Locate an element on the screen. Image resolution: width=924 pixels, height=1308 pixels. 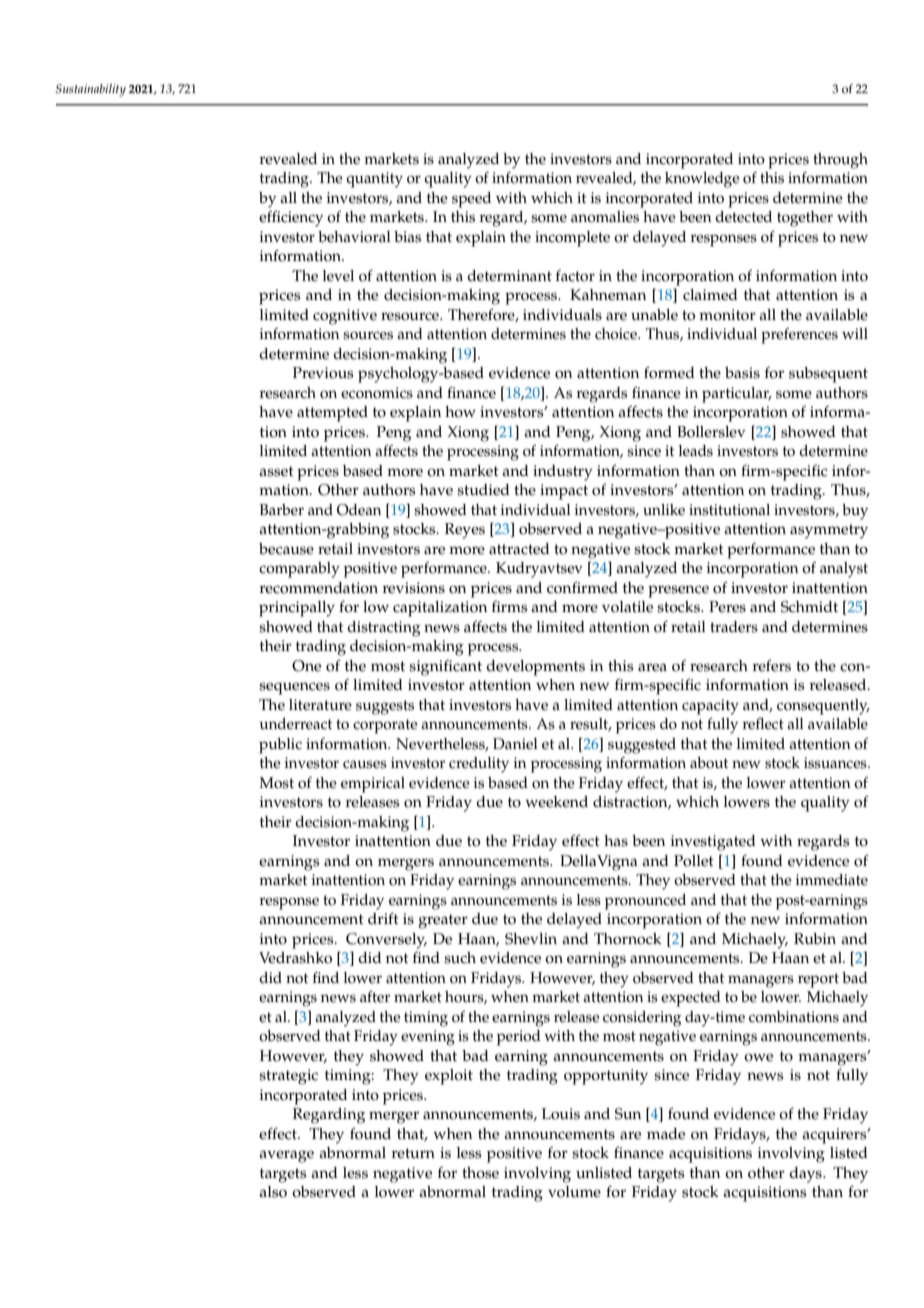
asset is located at coordinates (276, 471).
